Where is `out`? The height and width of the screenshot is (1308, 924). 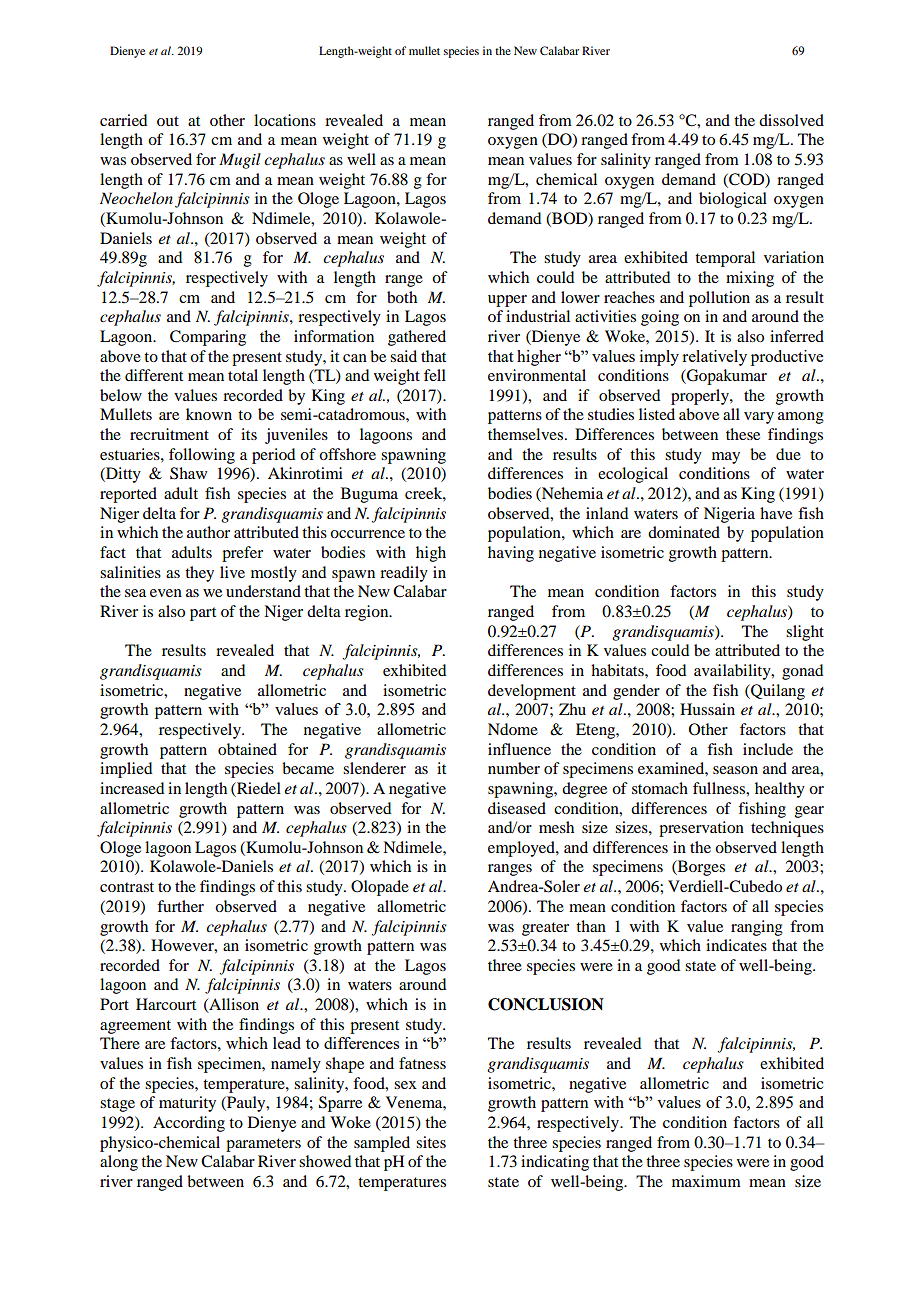
out is located at coordinates (168, 121).
